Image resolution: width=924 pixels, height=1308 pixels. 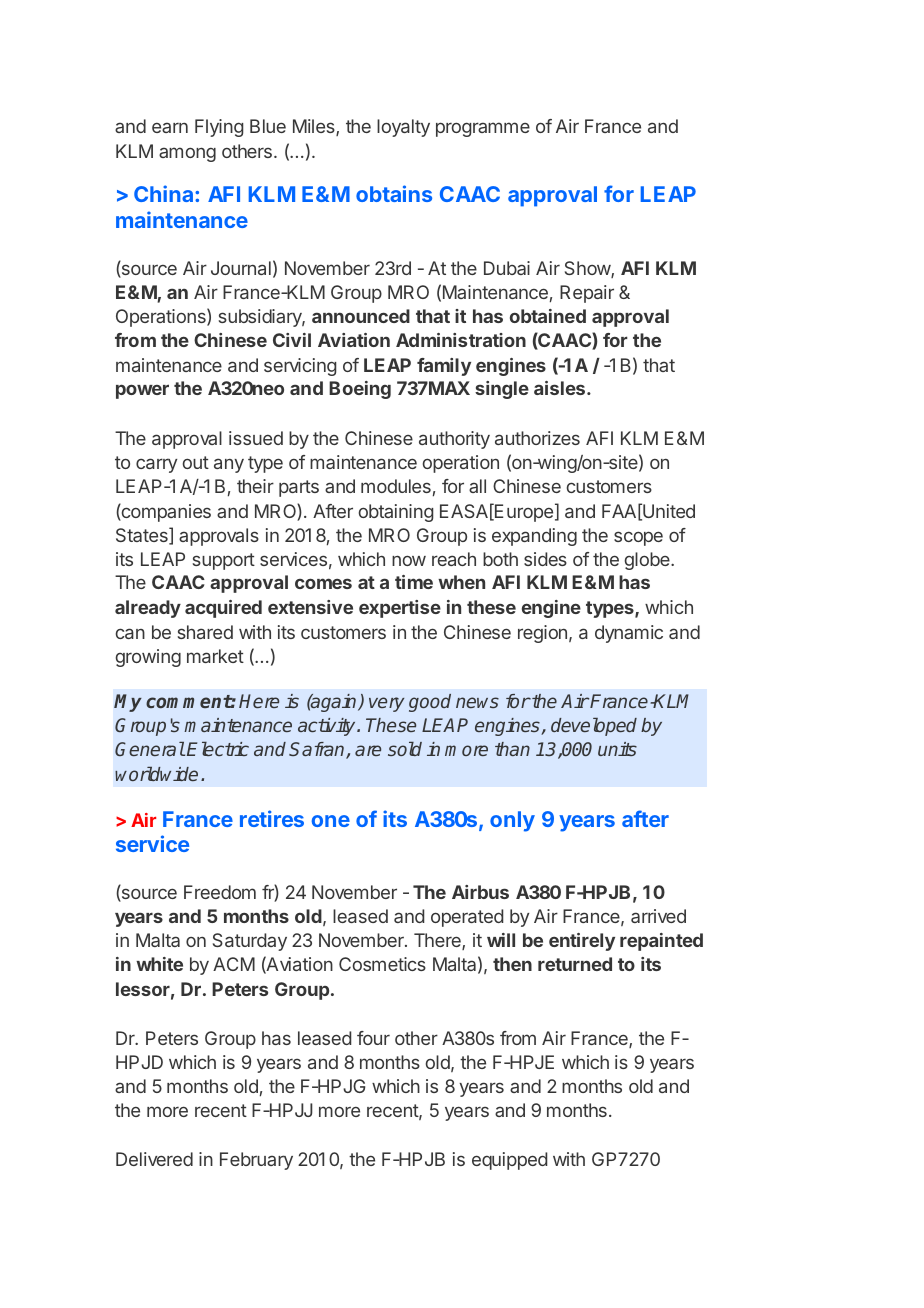 What do you see at coordinates (638, 538) in the page?
I see `scope` at bounding box center [638, 538].
